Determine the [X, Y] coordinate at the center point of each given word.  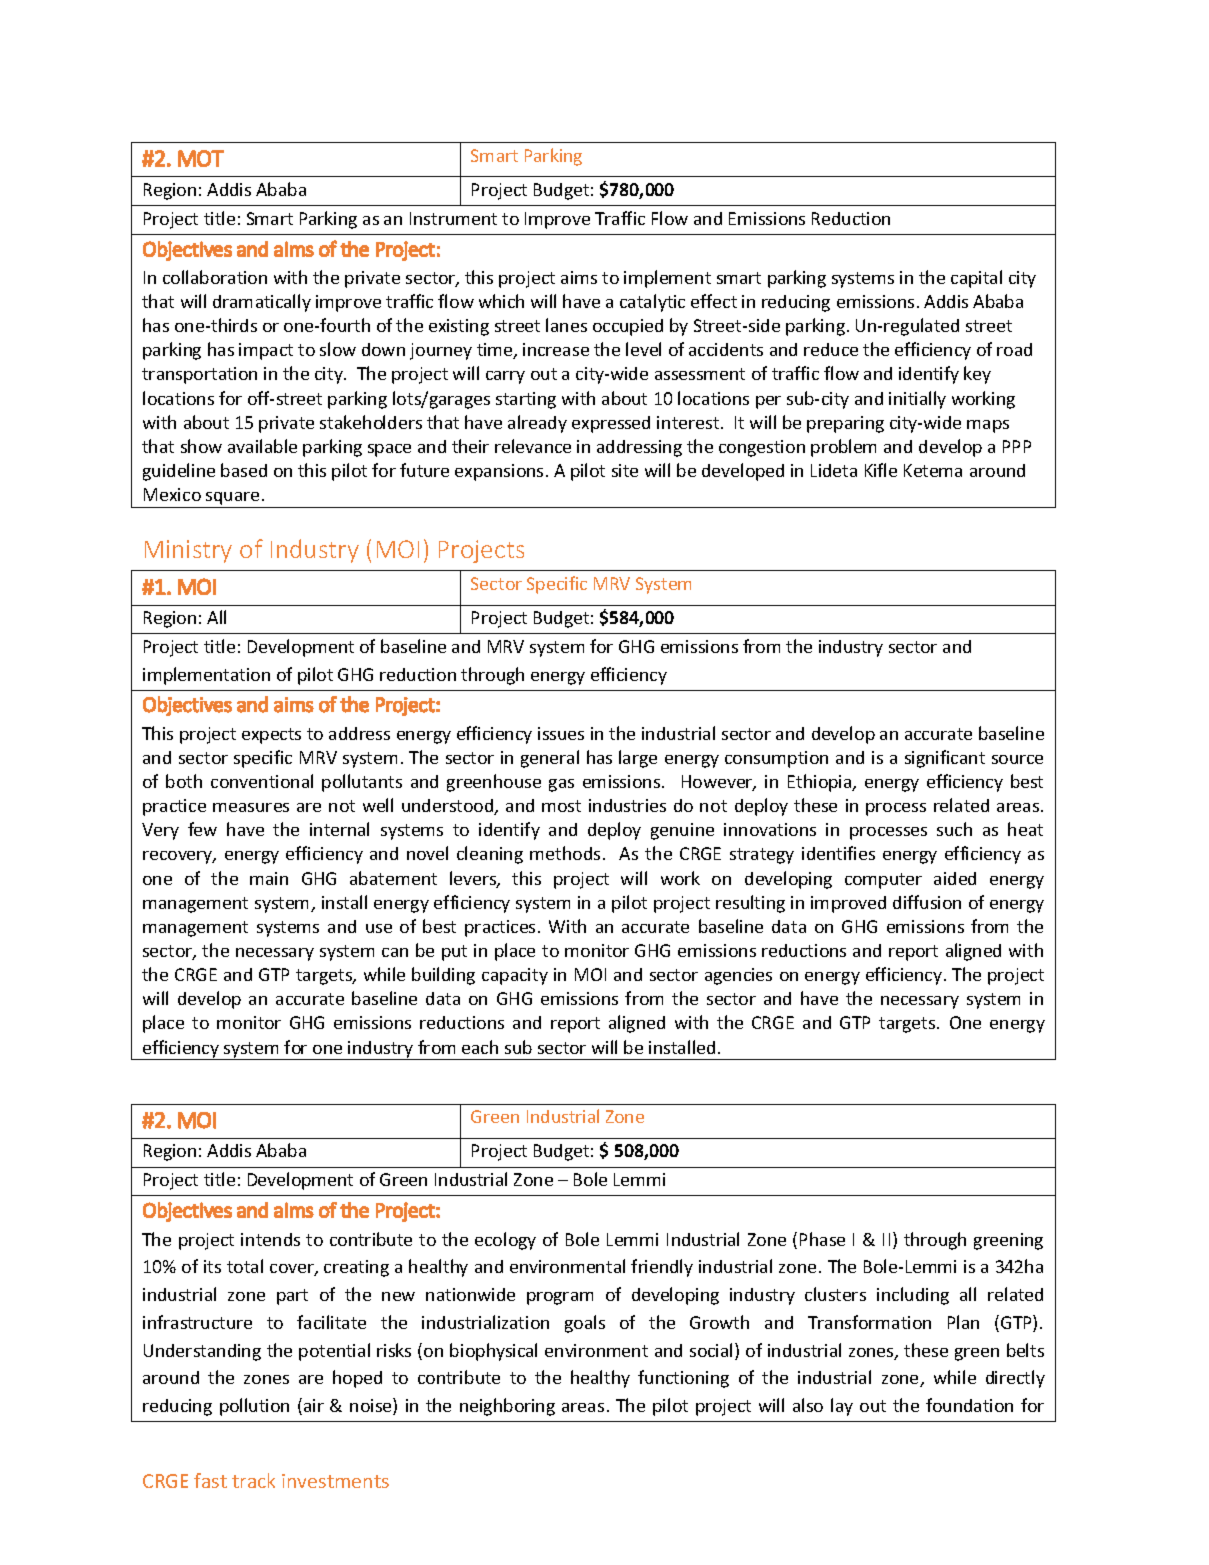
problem [843, 448]
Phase [822, 1239]
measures [251, 807]
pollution [254, 1407]
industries [627, 805]
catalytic [652, 303]
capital [976, 279]
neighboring [507, 1407]
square [232, 498]
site [625, 470]
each [480, 1047]
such [954, 829]
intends [270, 1239]
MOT [201, 158]
